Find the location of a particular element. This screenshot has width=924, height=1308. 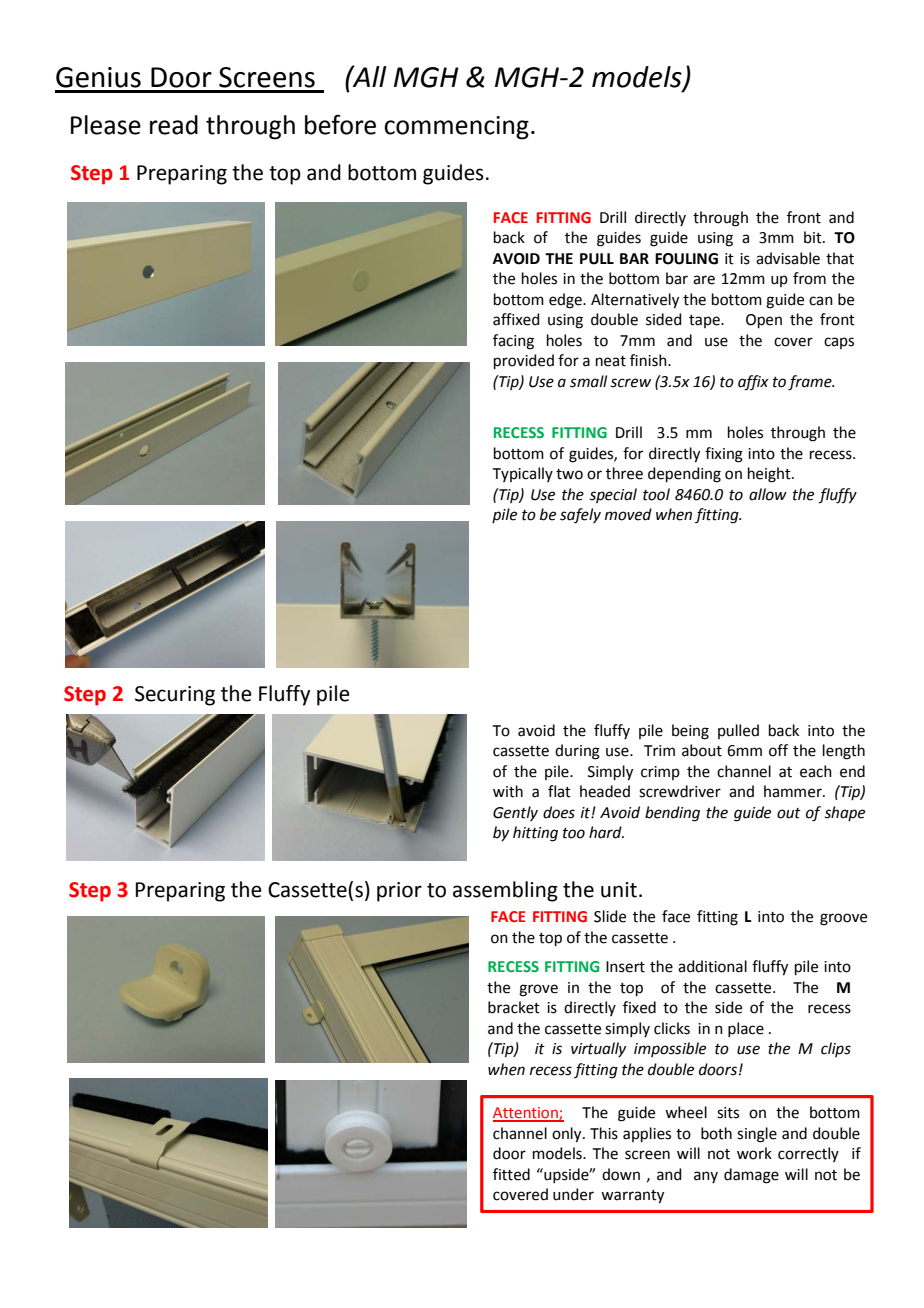

Securing is located at coordinates (175, 696).
